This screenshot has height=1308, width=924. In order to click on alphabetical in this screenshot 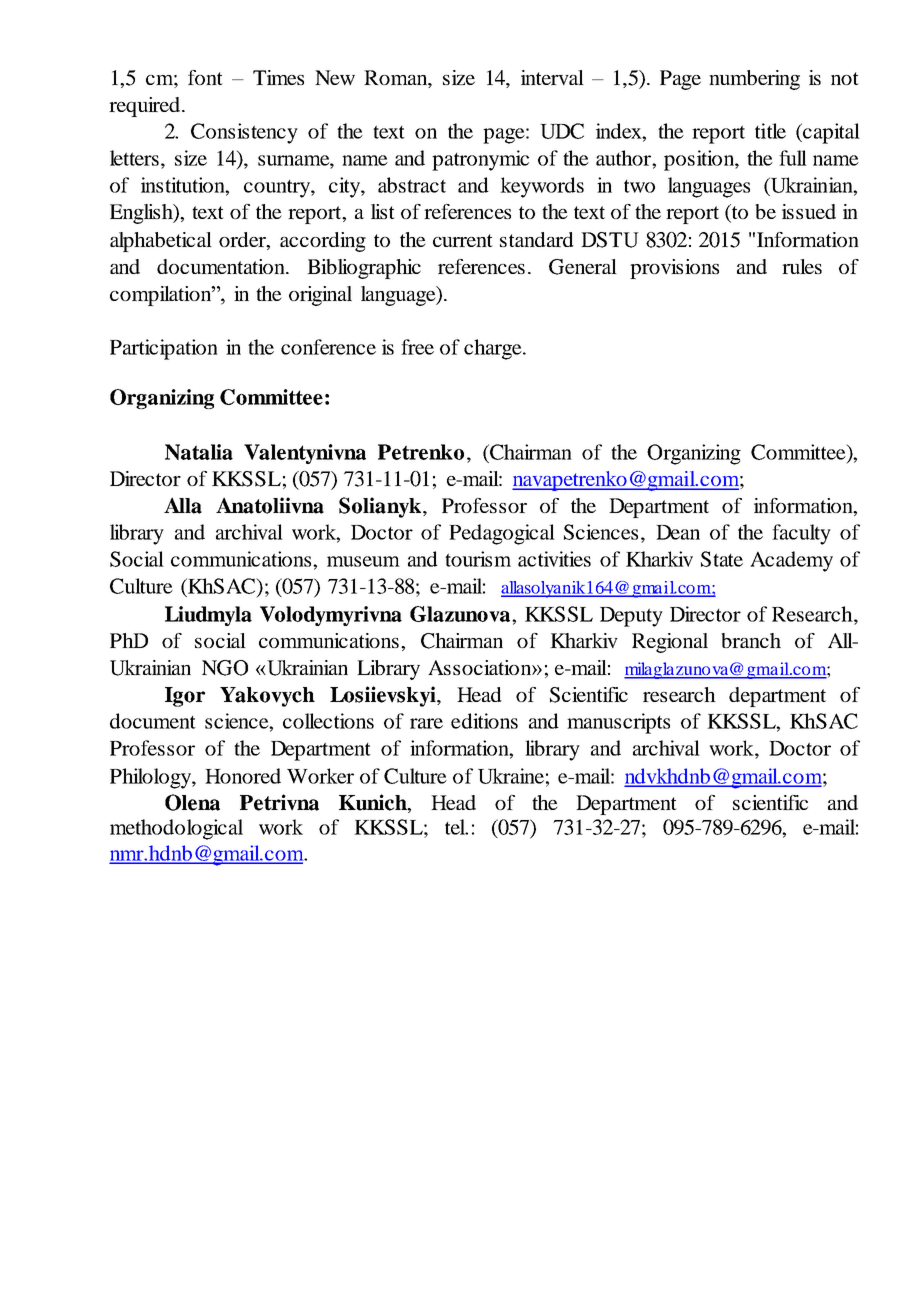, I will do `click(161, 242)`.
